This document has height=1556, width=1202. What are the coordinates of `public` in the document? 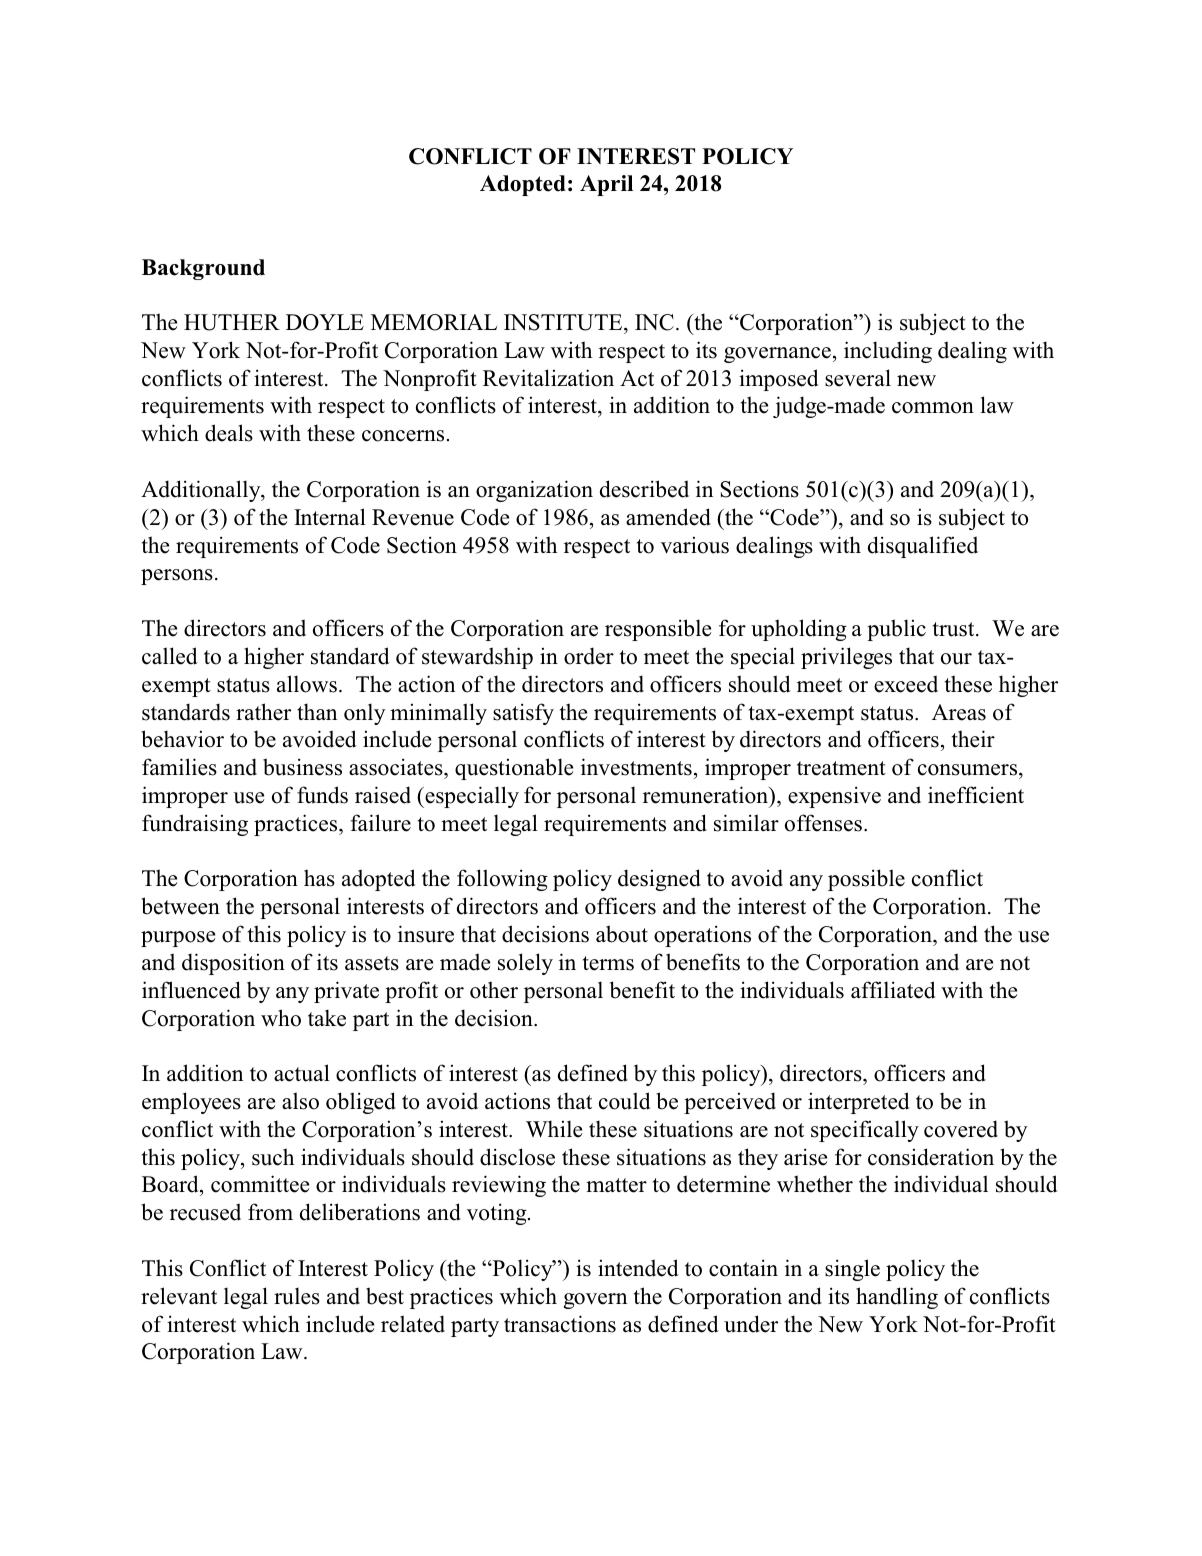 It's located at (896, 630).
